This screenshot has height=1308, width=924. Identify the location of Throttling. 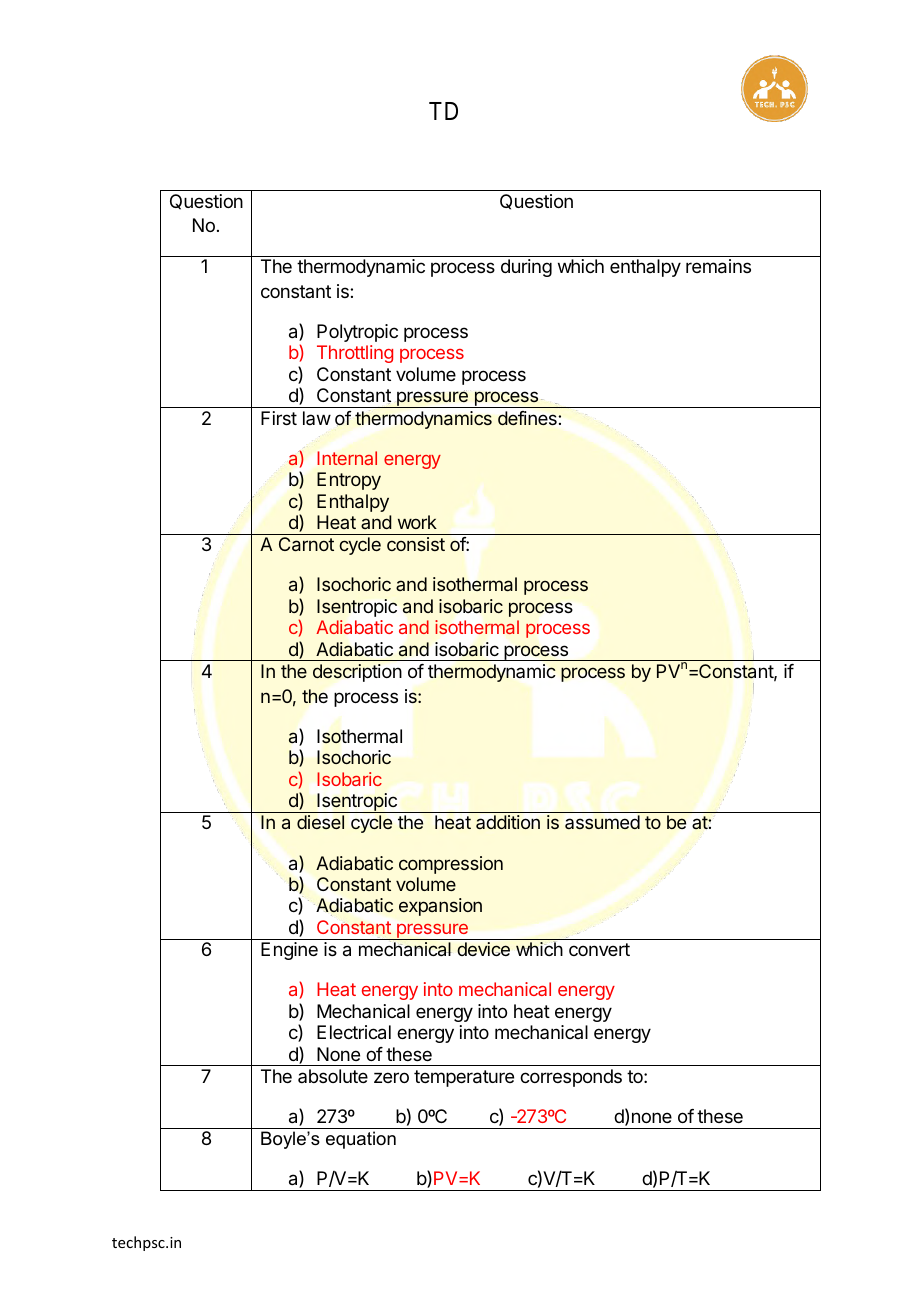
(355, 354).
